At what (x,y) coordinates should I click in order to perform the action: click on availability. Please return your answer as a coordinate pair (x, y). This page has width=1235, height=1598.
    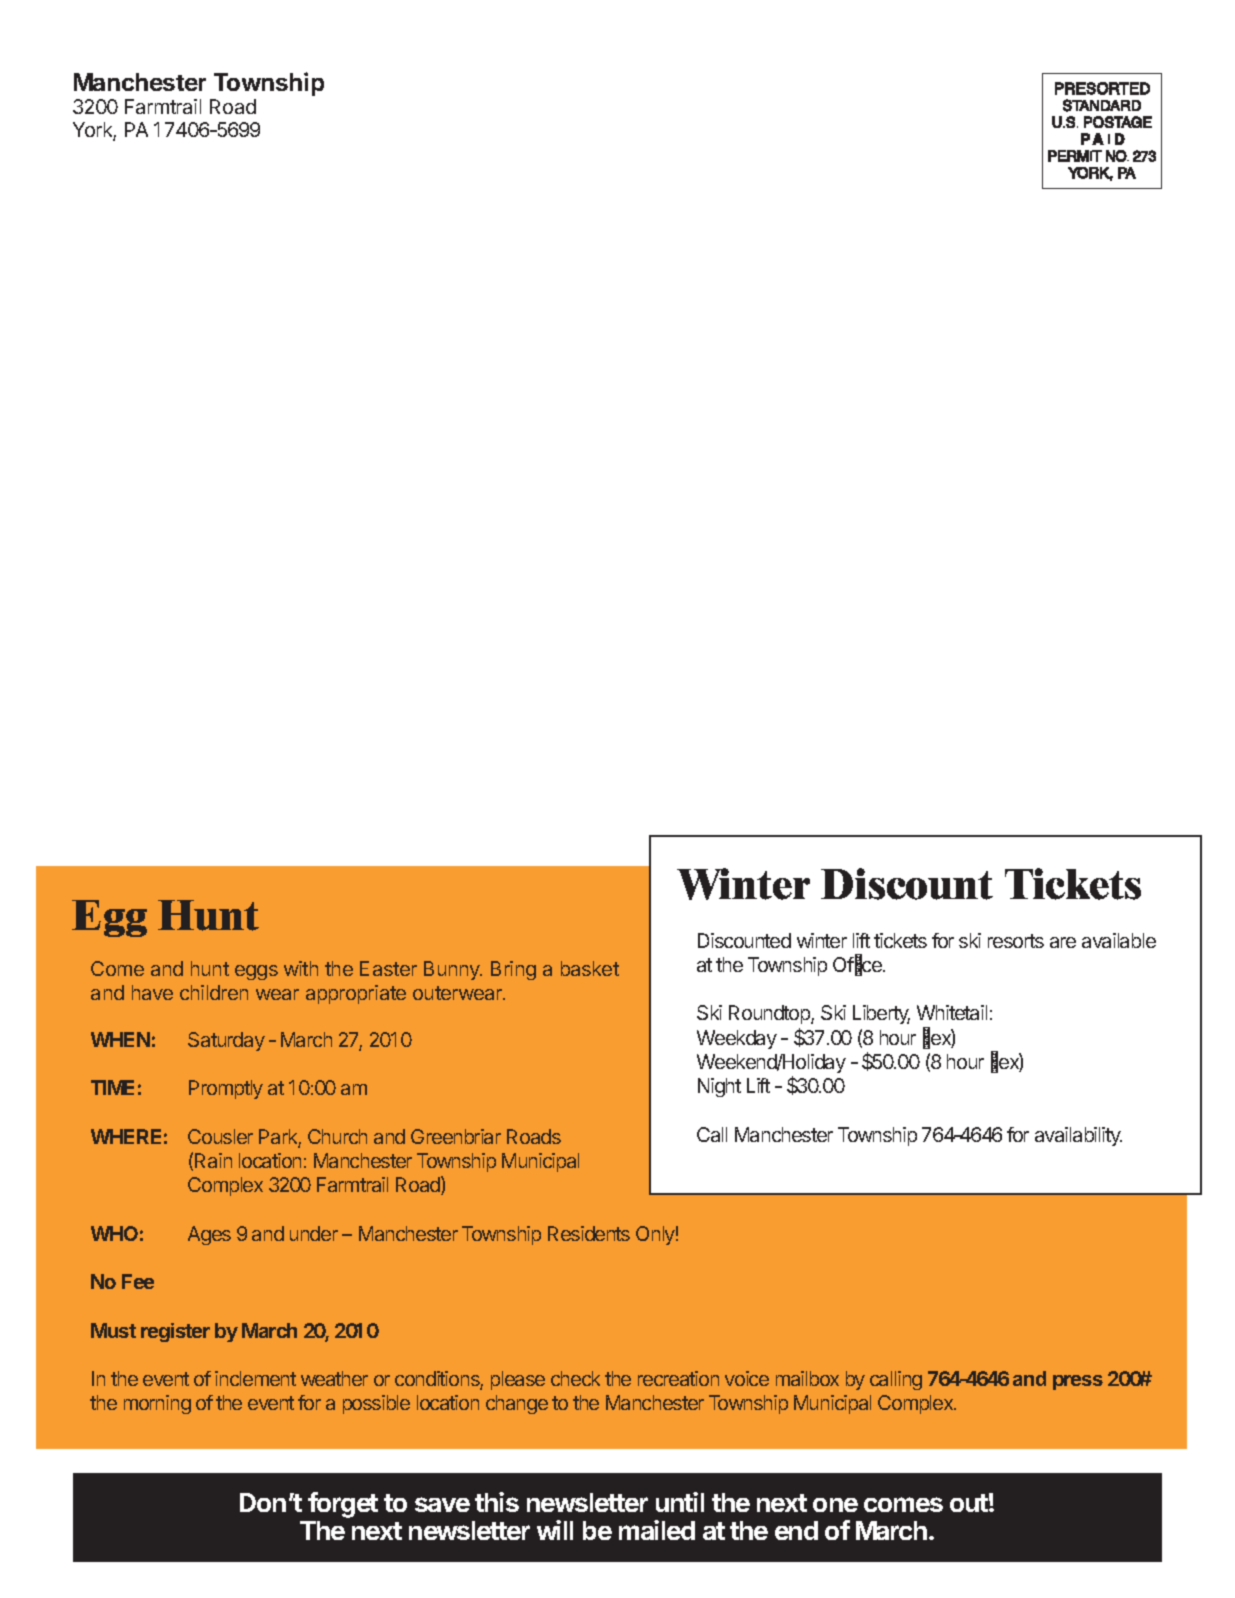
    Looking at the image, I should click on (1078, 1136).
